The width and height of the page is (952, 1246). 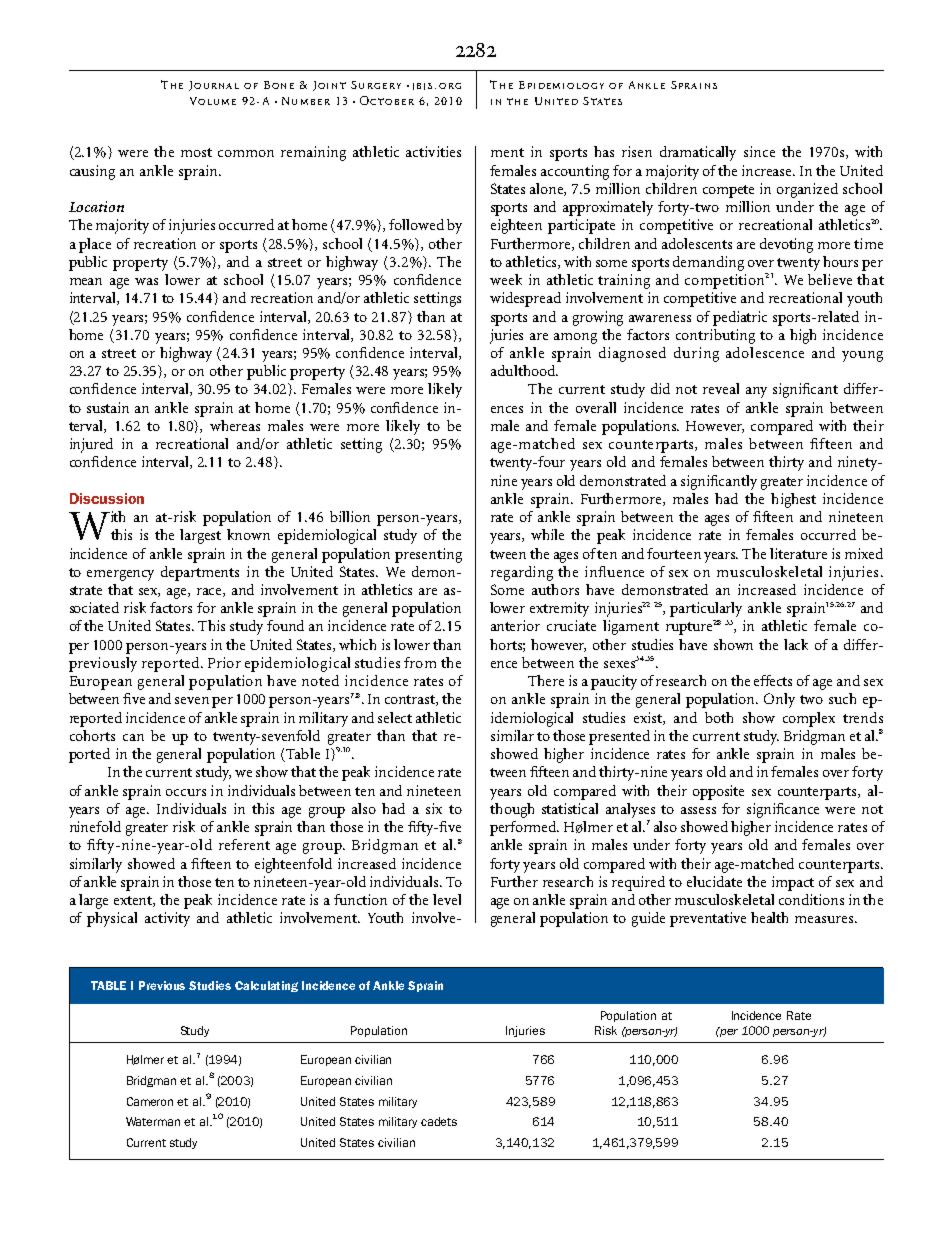 What do you see at coordinates (524, 370) in the page?
I see `adulthood` at bounding box center [524, 370].
